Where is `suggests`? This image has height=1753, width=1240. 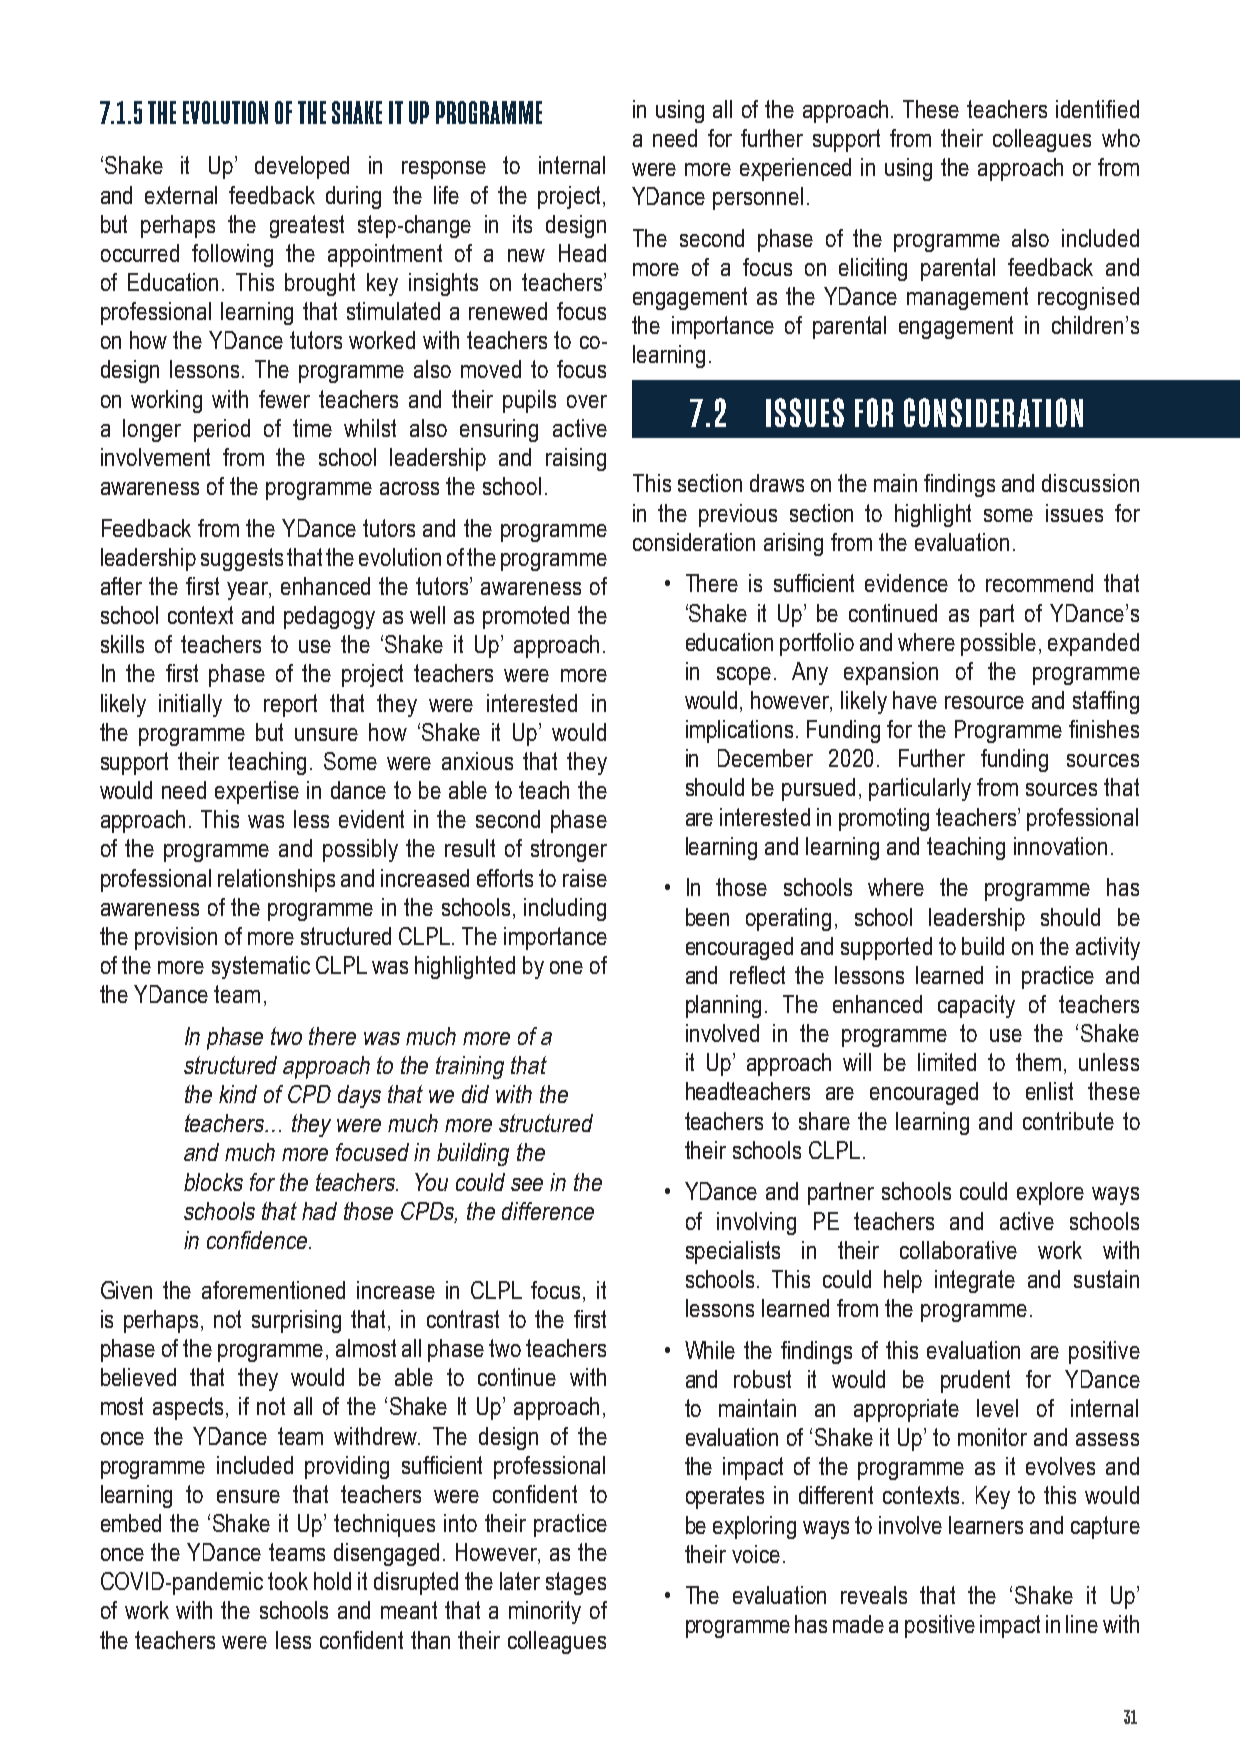 suggests is located at coordinates (242, 559).
